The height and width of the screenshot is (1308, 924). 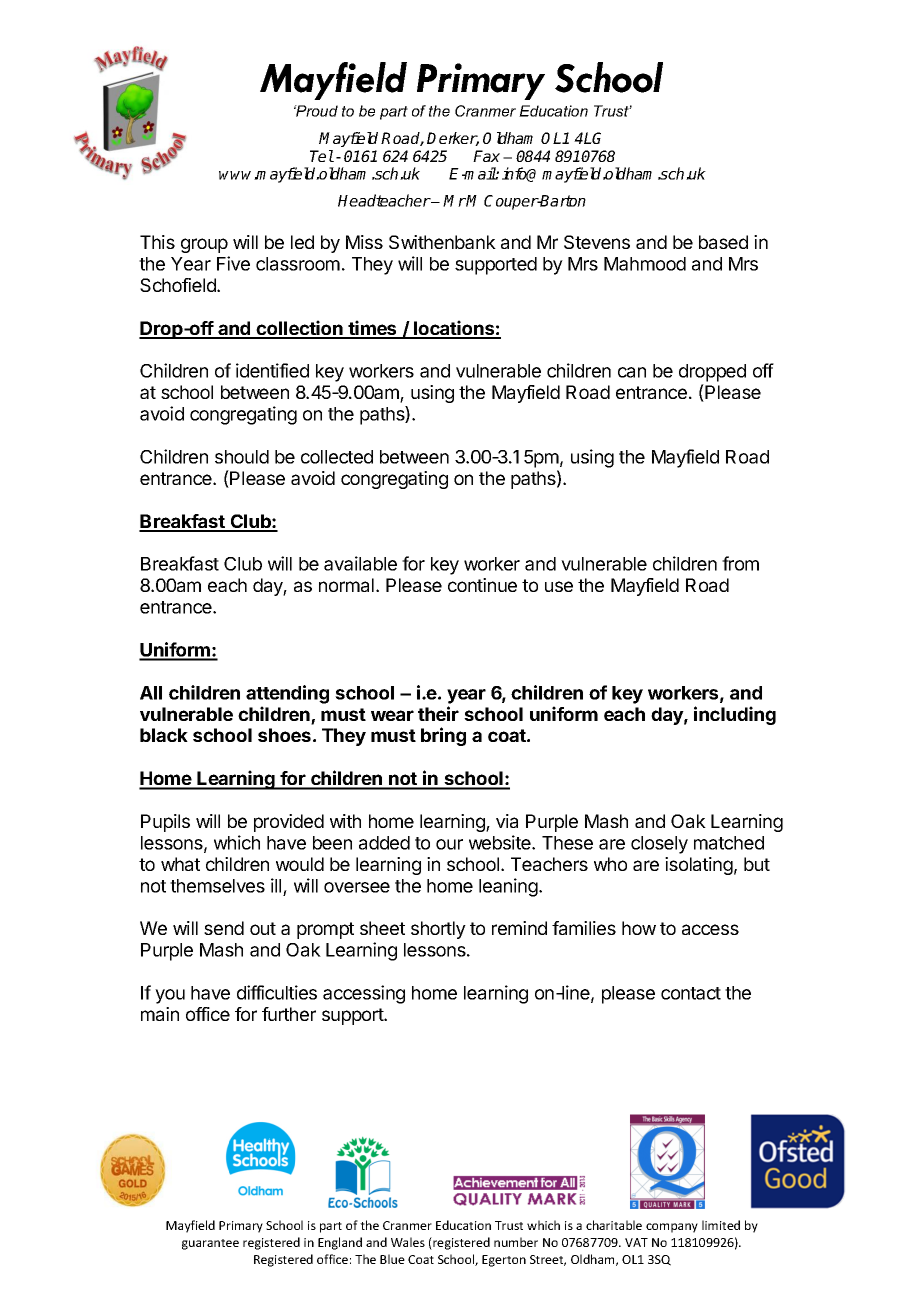 I want to click on company, so click(x=672, y=1228).
